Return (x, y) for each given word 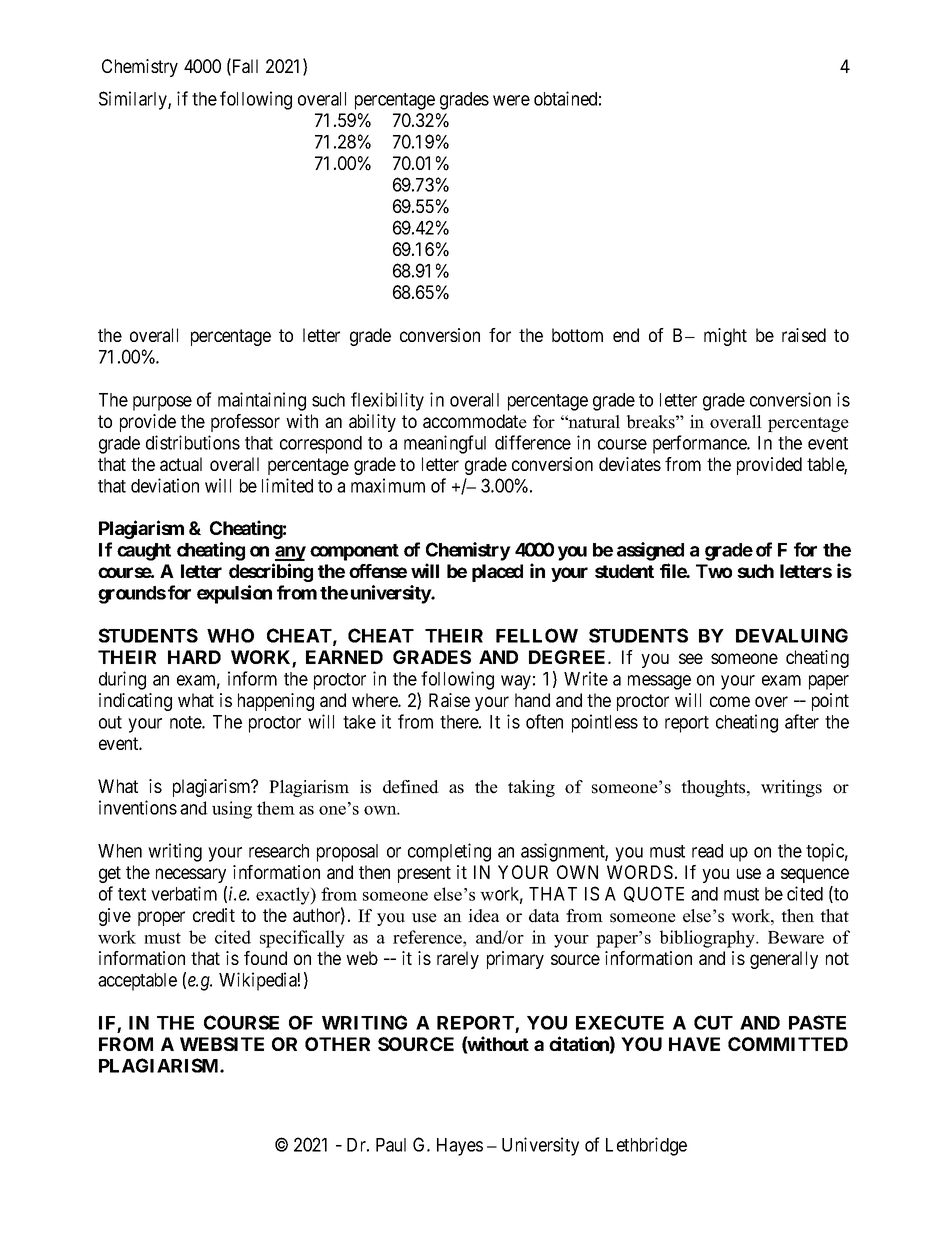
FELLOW (537, 635)
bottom (577, 335)
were (511, 100)
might (725, 337)
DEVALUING (792, 635)
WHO (230, 635)
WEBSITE (222, 1044)
